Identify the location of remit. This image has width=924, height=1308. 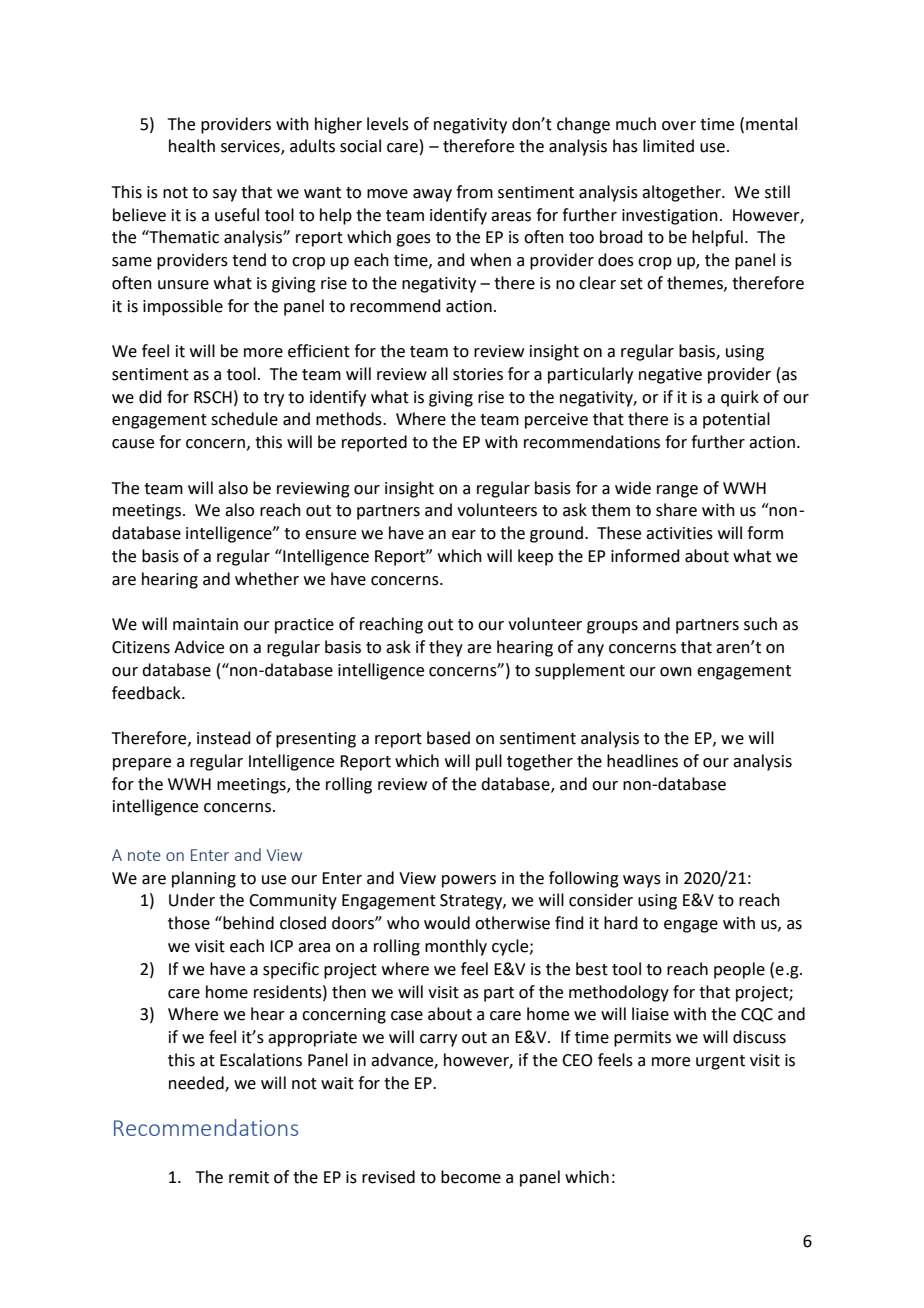
(249, 1177).
